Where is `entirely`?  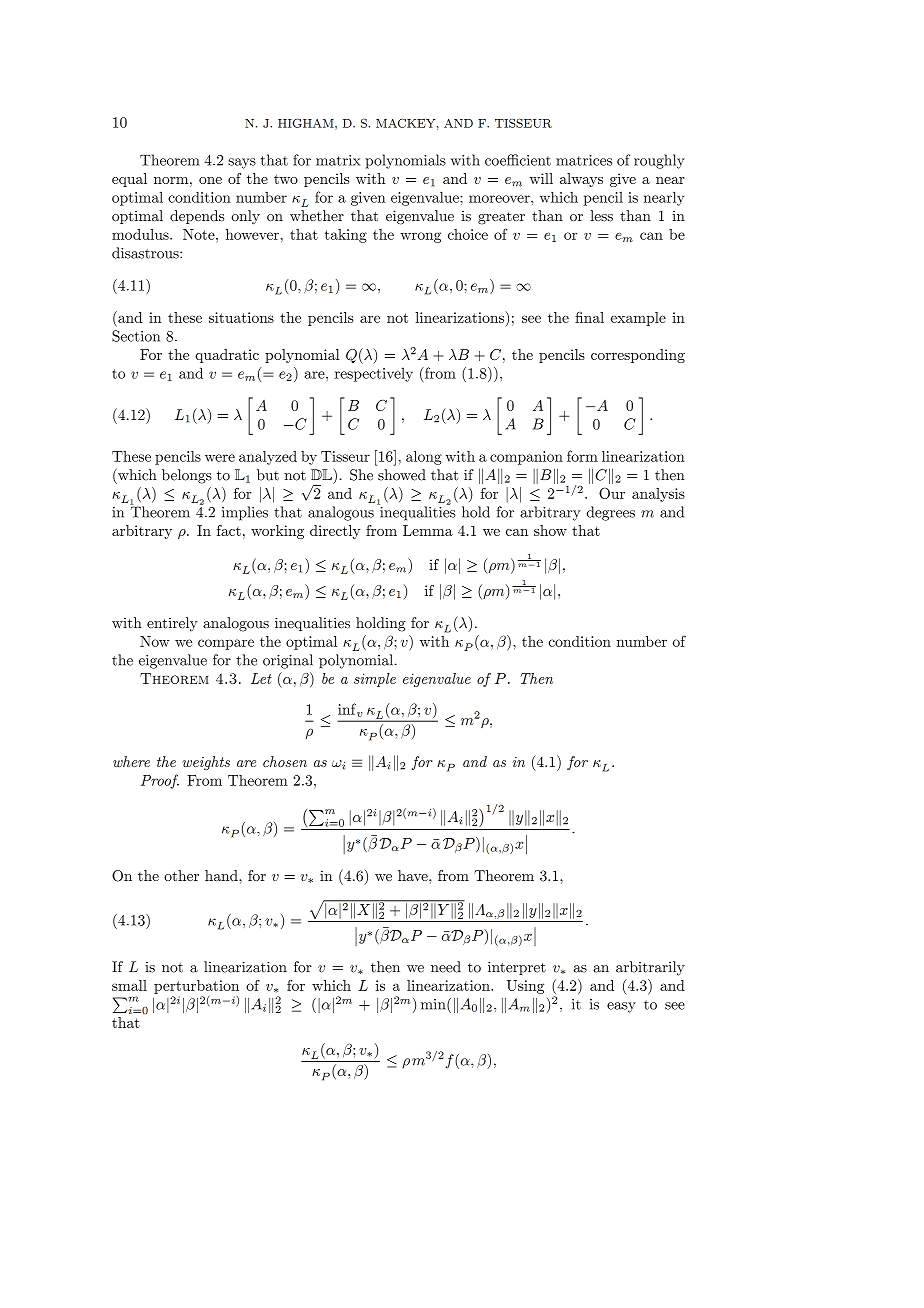
entirely is located at coordinates (172, 624).
